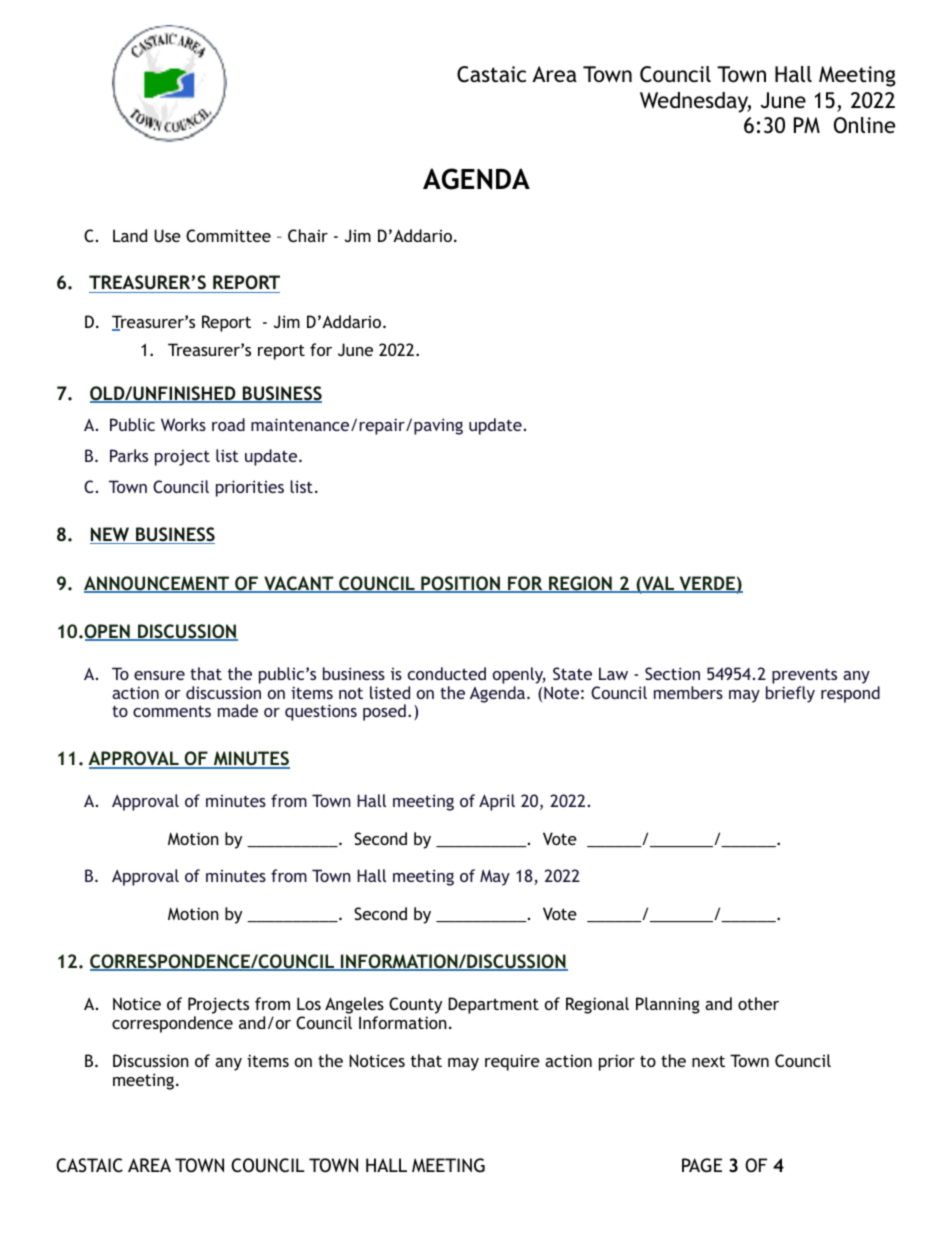 The image size is (952, 1233). I want to click on April, so click(497, 802).
